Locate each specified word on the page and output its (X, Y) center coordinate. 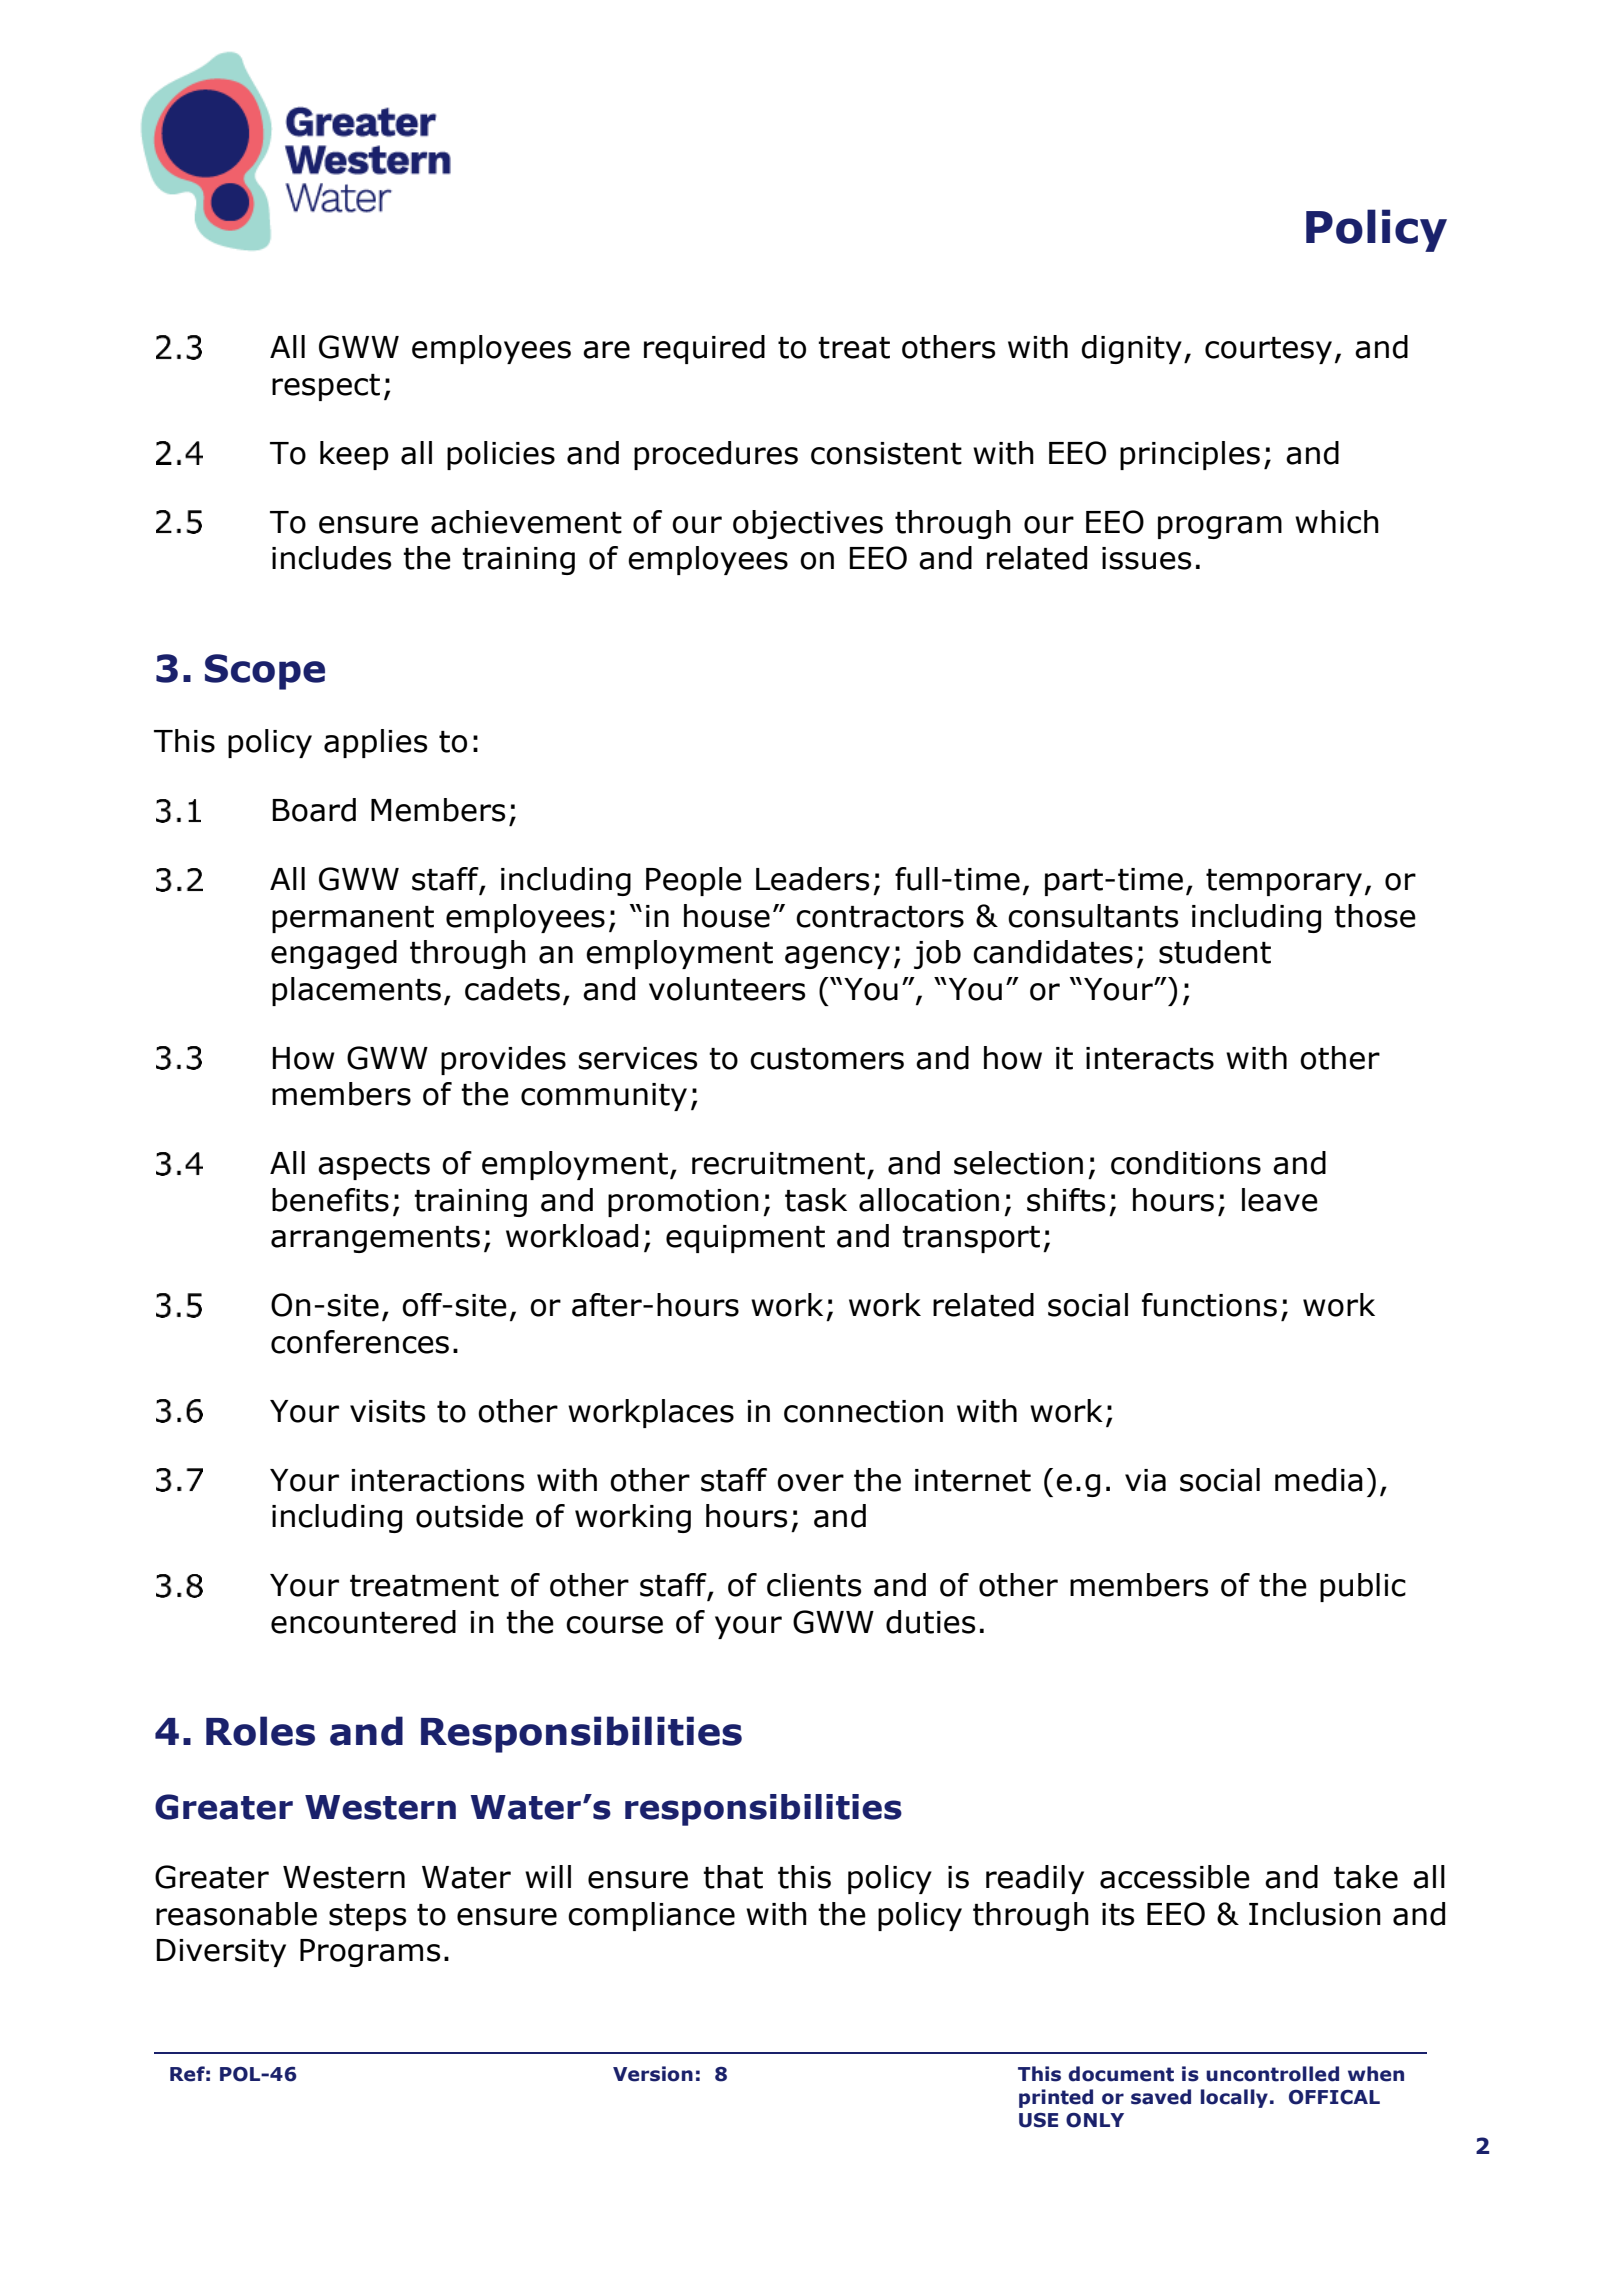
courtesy (1268, 350)
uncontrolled (1272, 2074)
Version (653, 2074)
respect (326, 387)
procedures (716, 455)
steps (368, 1917)
